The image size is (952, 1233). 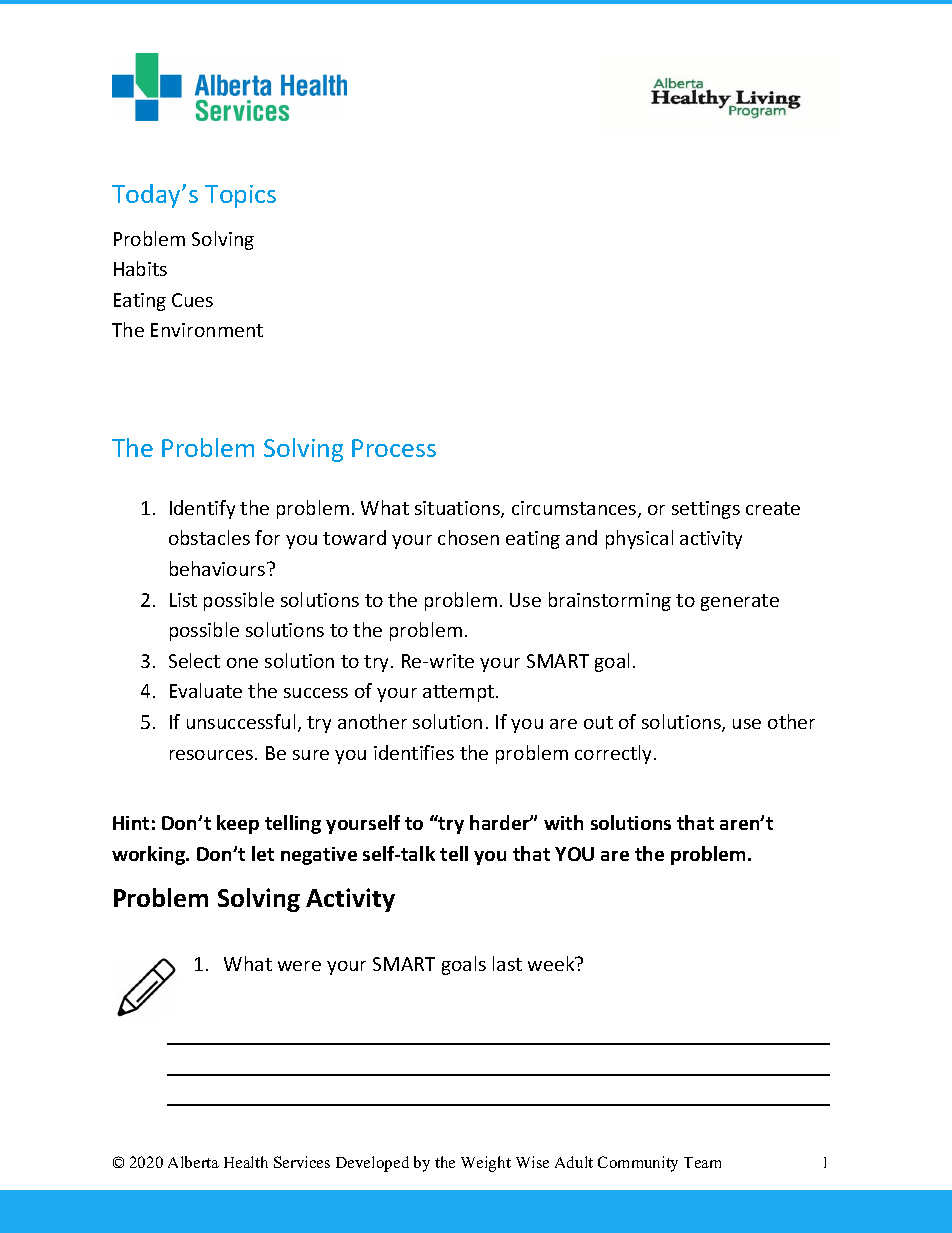 I want to click on keep, so click(x=238, y=824).
